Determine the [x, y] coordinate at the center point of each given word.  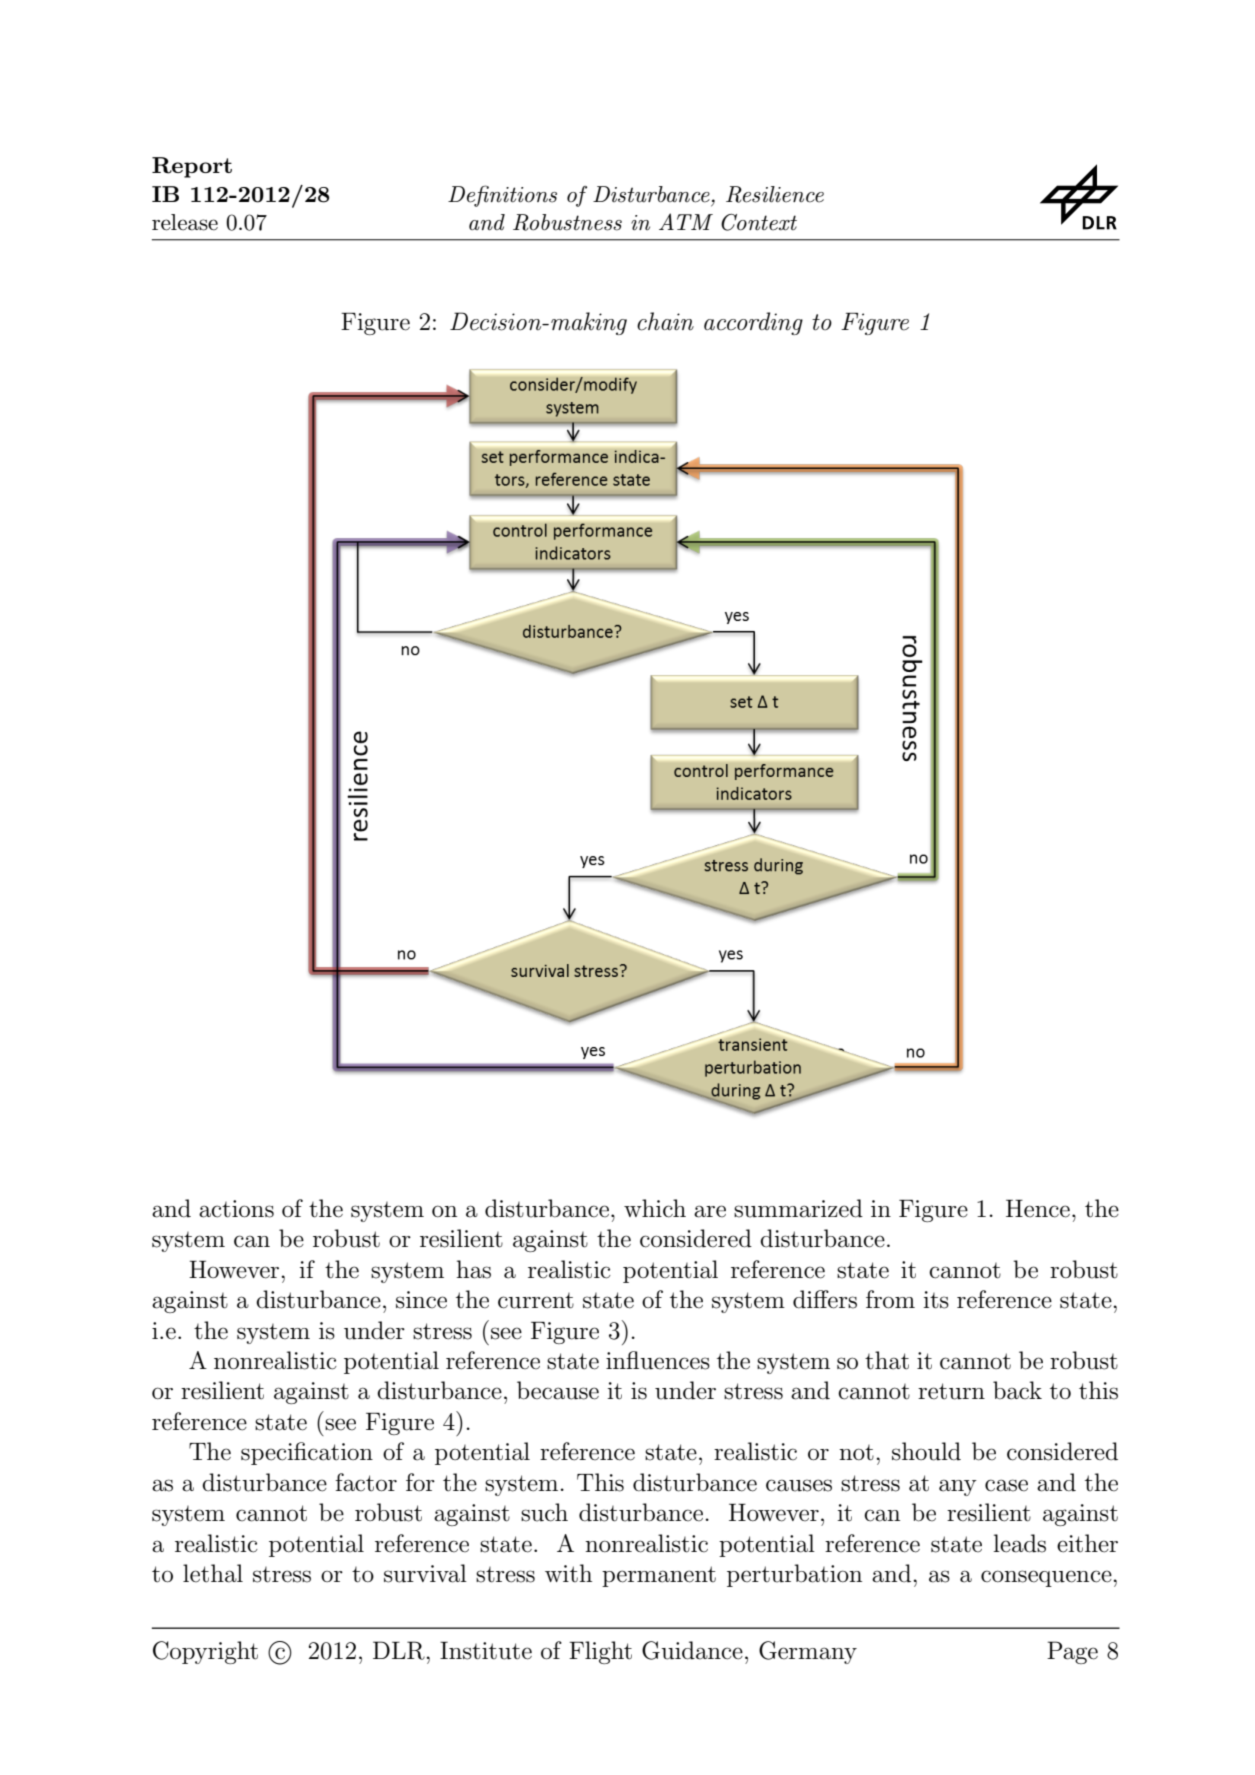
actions [236, 1209]
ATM [686, 221]
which [655, 1208]
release [185, 222]
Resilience [775, 194]
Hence [1038, 1208]
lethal [213, 1573]
